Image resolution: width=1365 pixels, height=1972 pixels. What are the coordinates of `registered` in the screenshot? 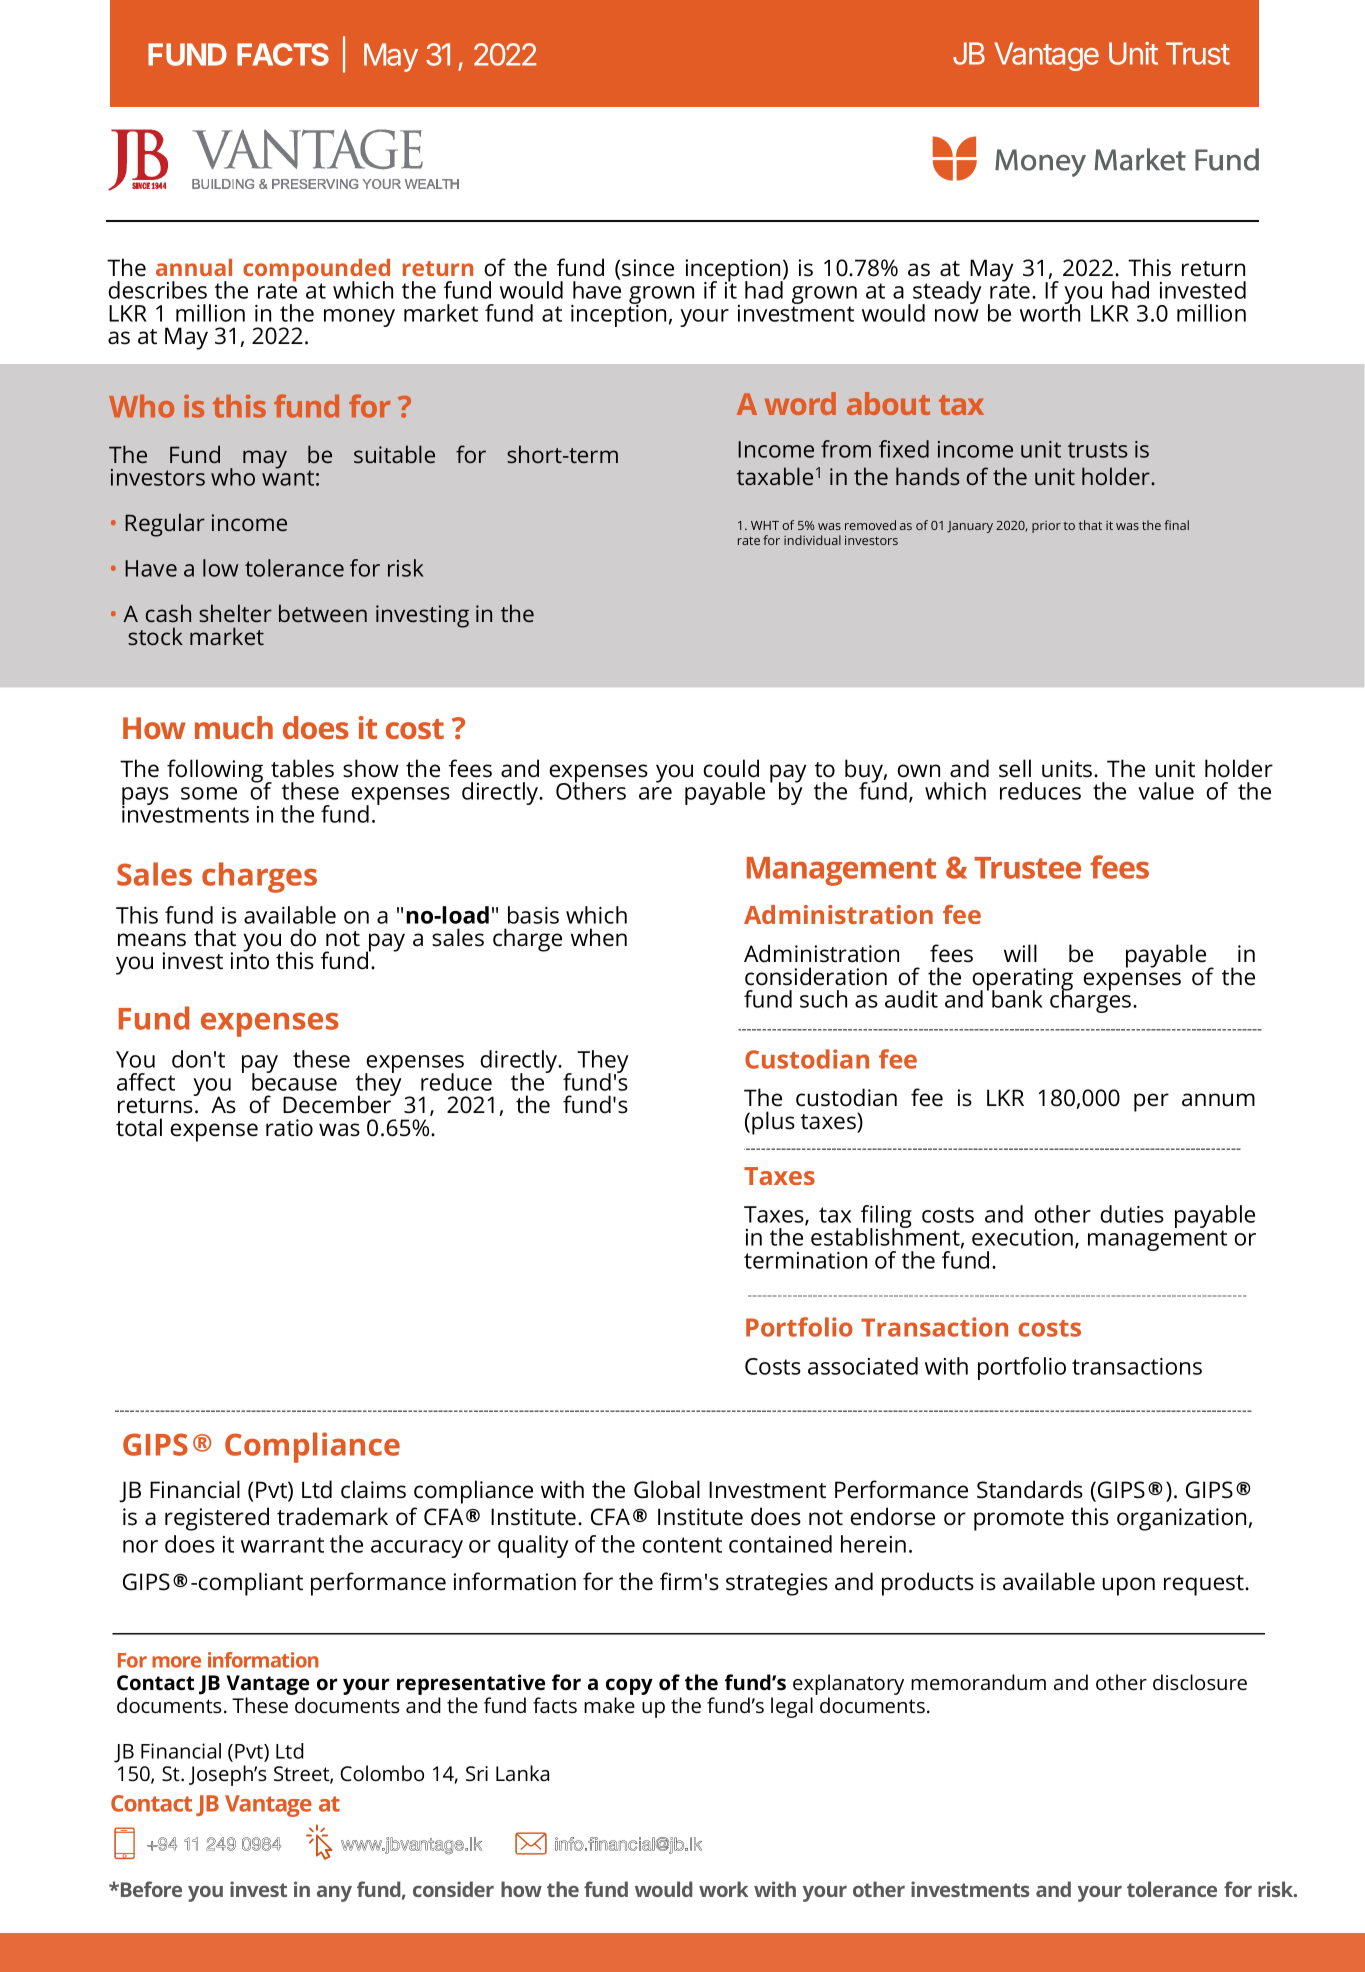 It's located at (217, 1519).
